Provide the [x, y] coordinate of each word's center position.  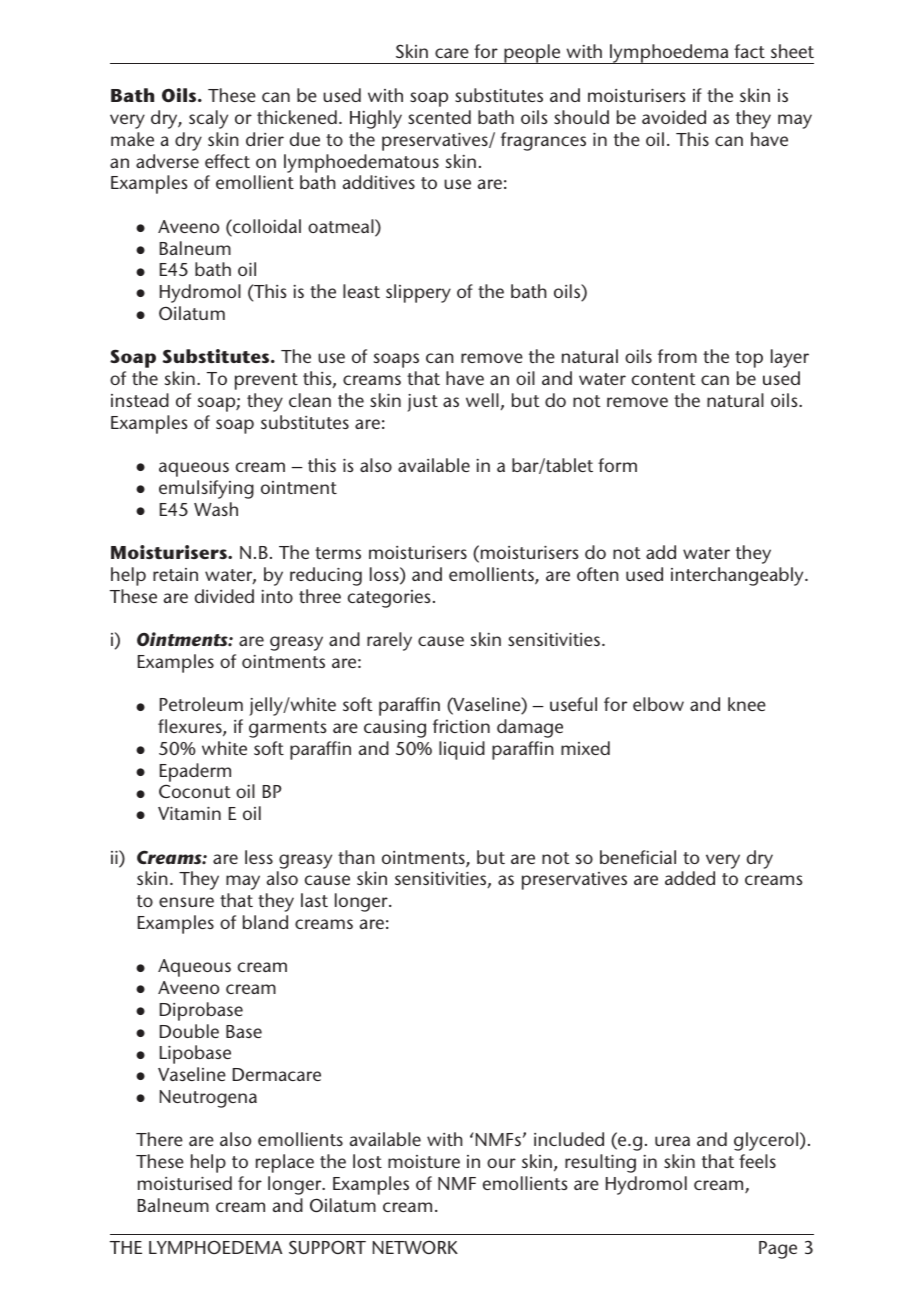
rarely [389, 641]
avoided [674, 117]
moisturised [185, 1183]
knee [747, 704]
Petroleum [201, 704]
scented [439, 117]
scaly [208, 119]
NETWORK [415, 1247]
